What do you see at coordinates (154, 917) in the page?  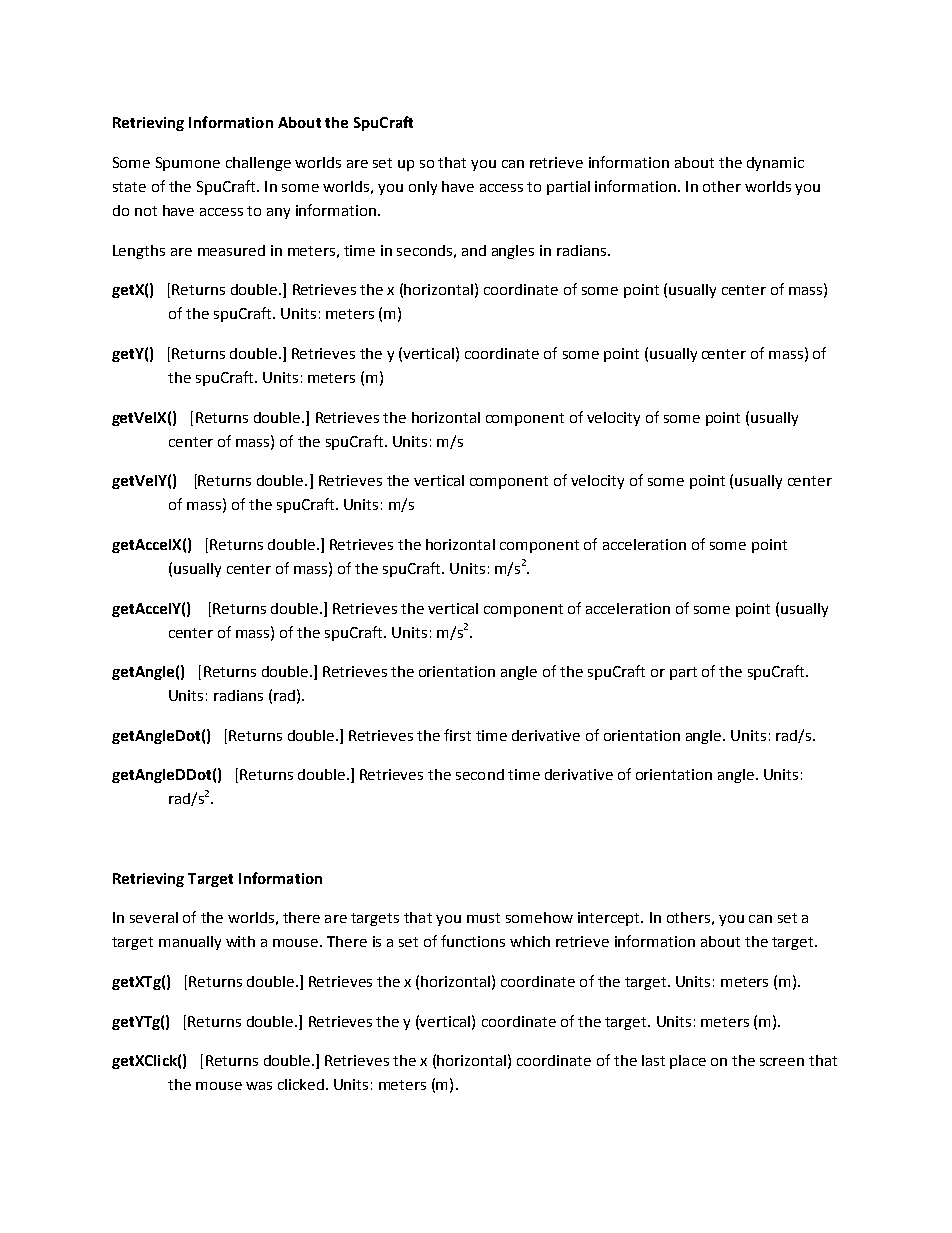 I see `several` at bounding box center [154, 917].
